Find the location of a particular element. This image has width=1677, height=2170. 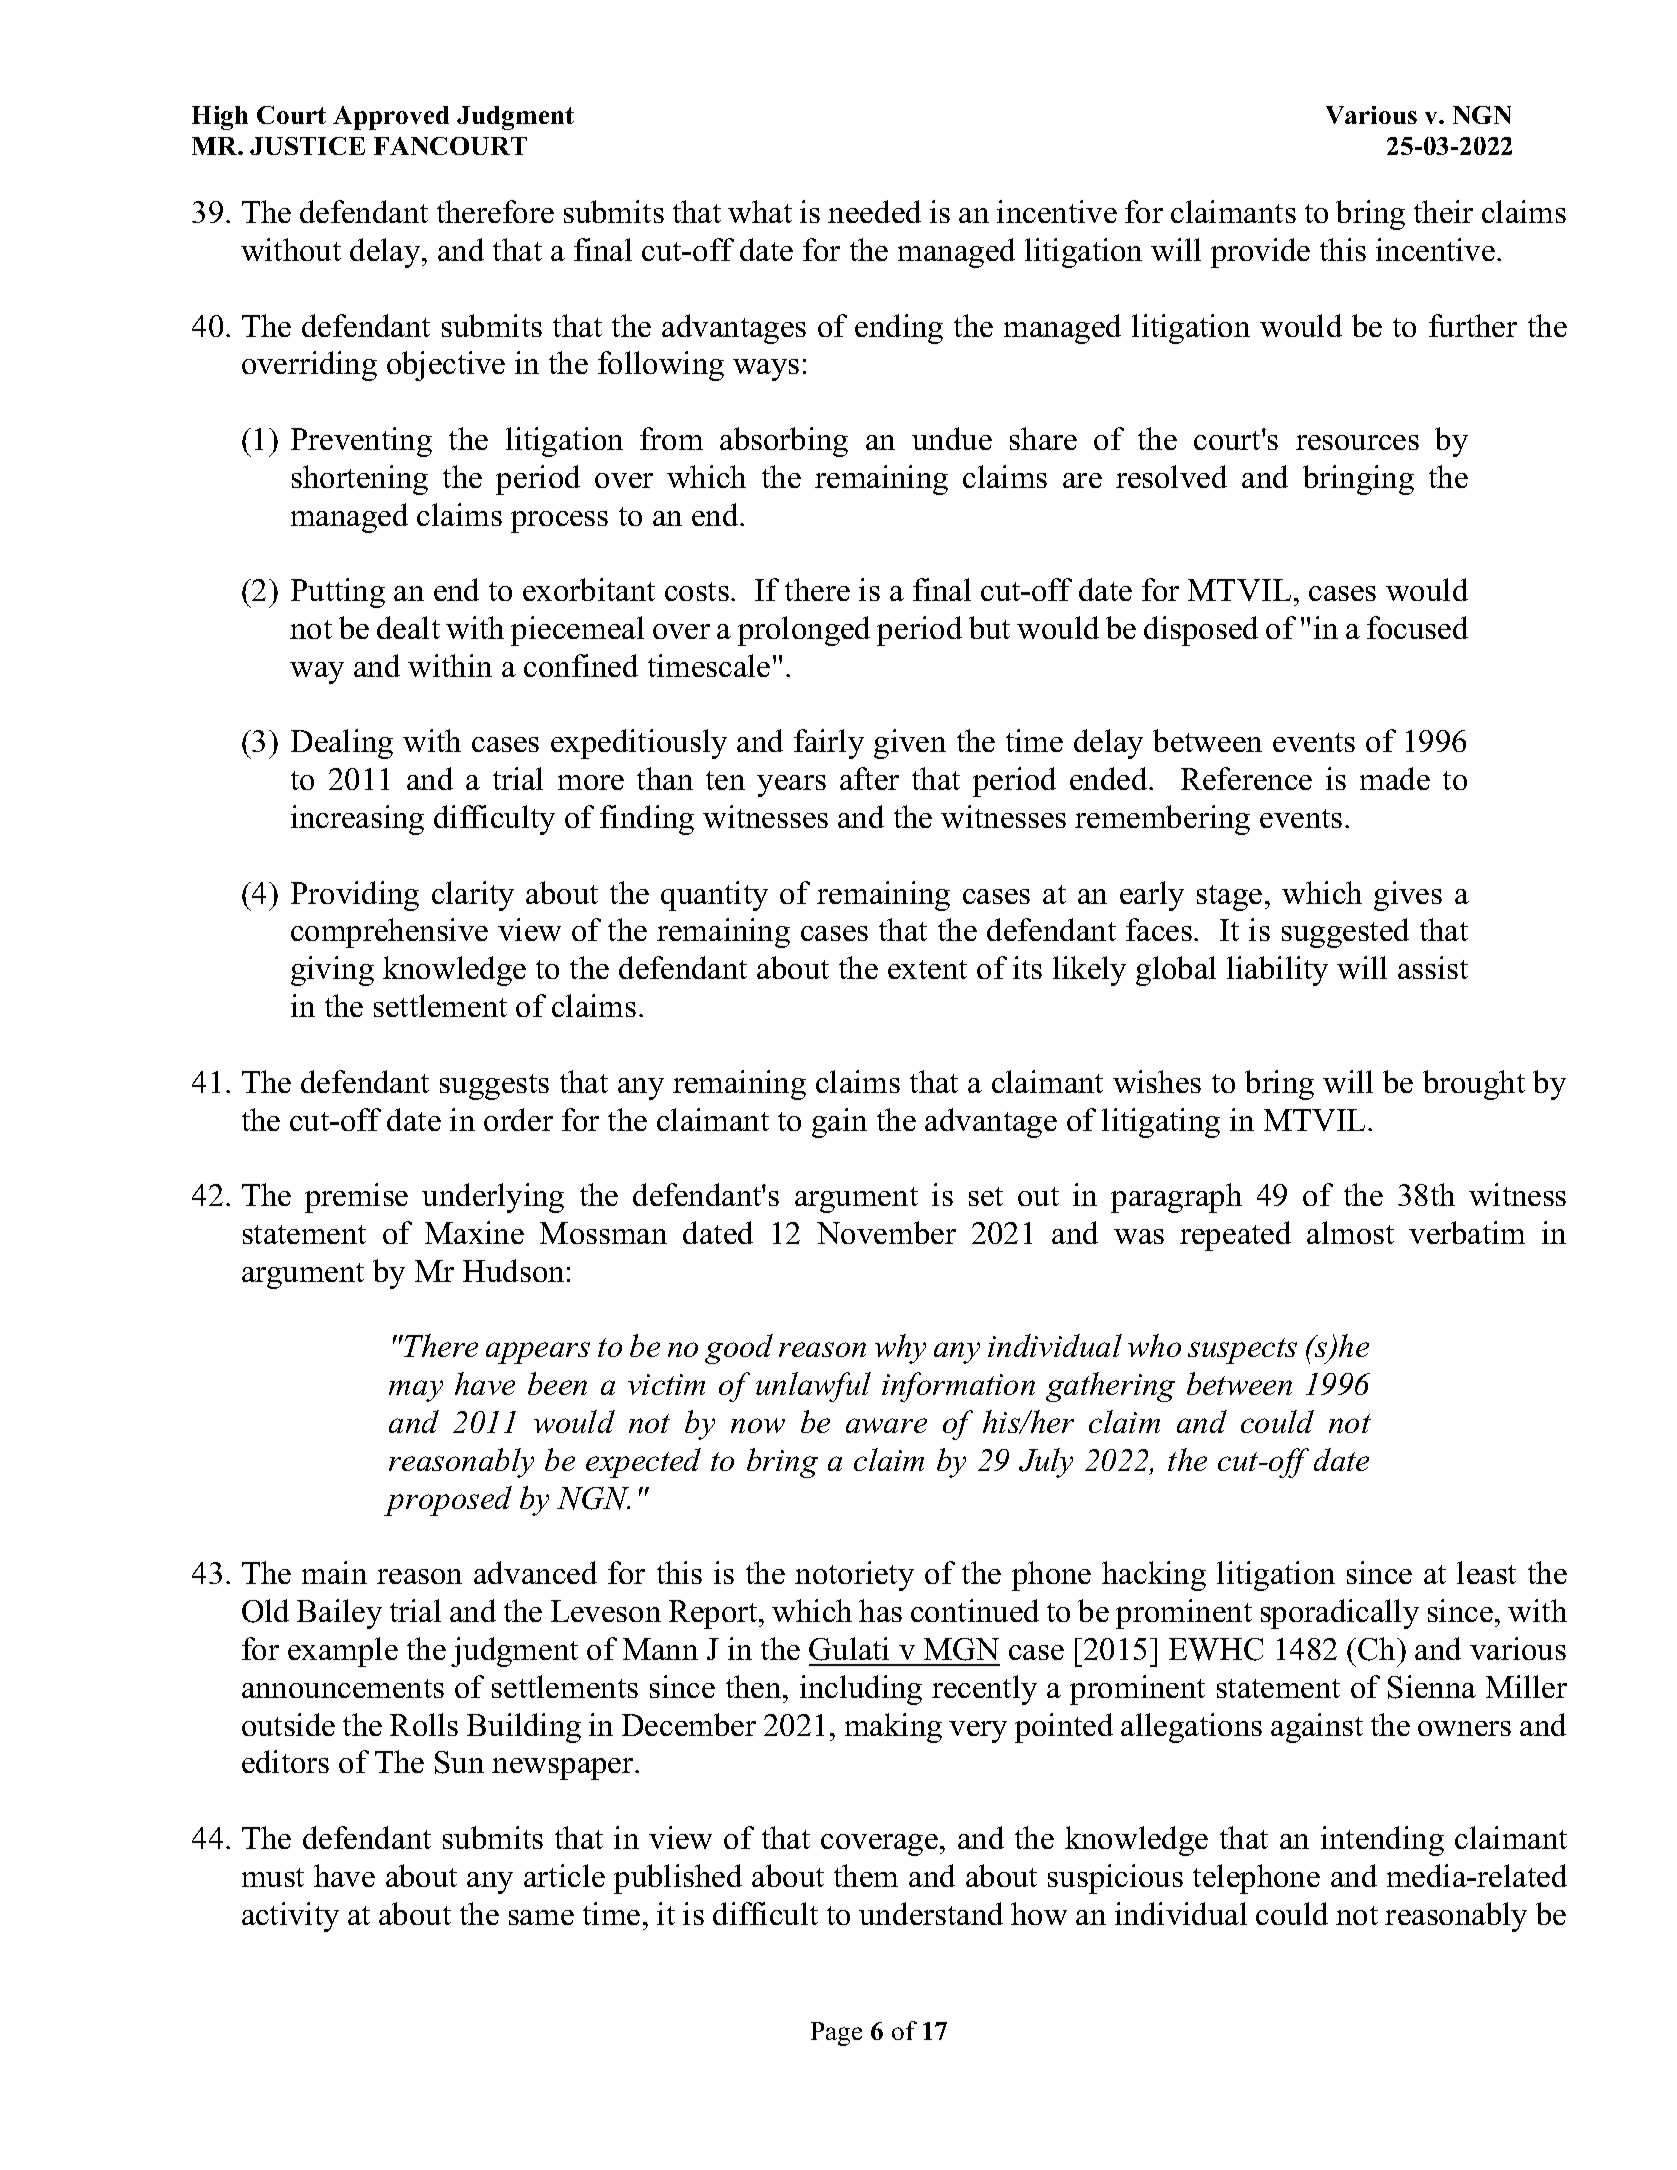

focused is located at coordinates (1417, 627).
